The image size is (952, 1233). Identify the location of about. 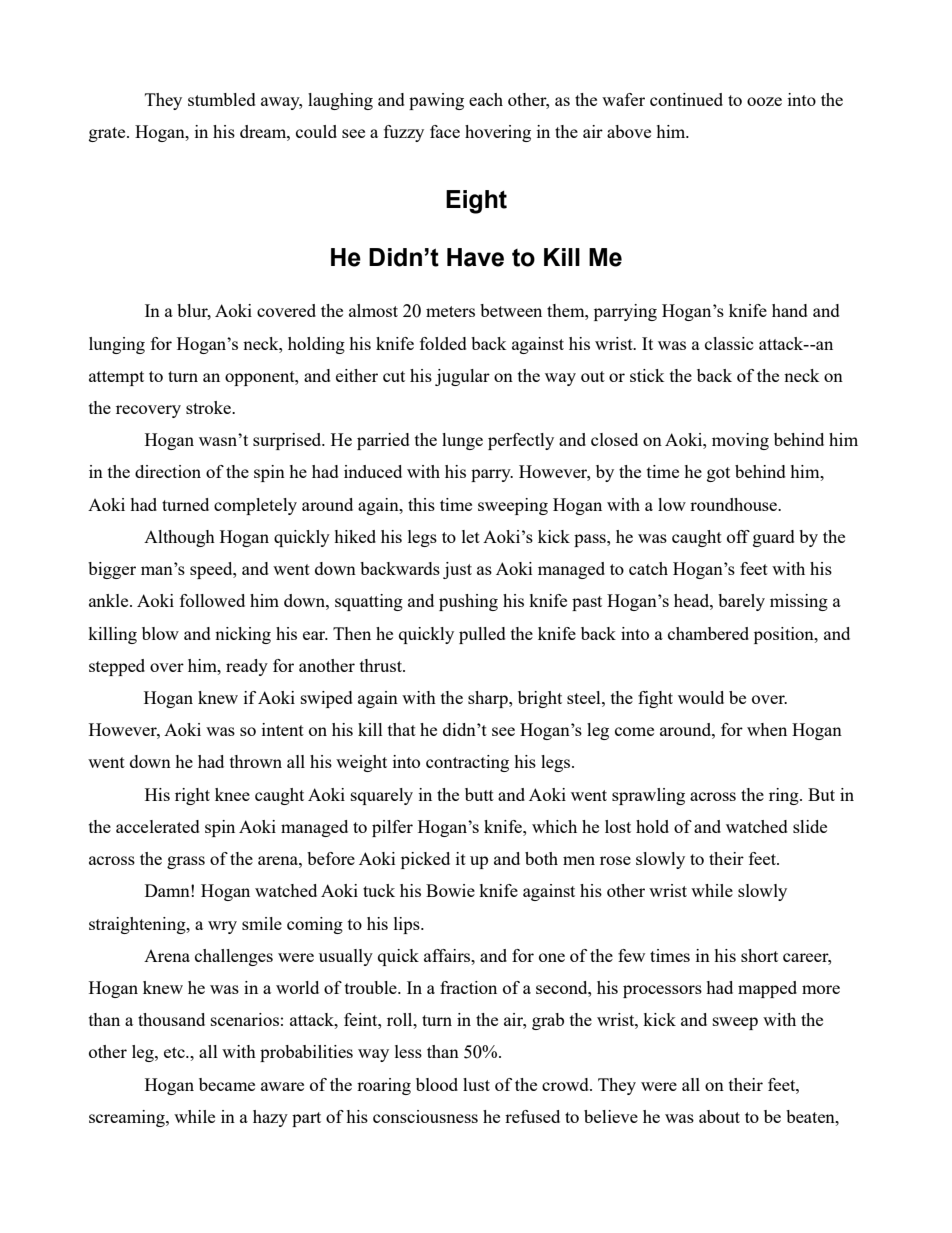
(719, 1116).
